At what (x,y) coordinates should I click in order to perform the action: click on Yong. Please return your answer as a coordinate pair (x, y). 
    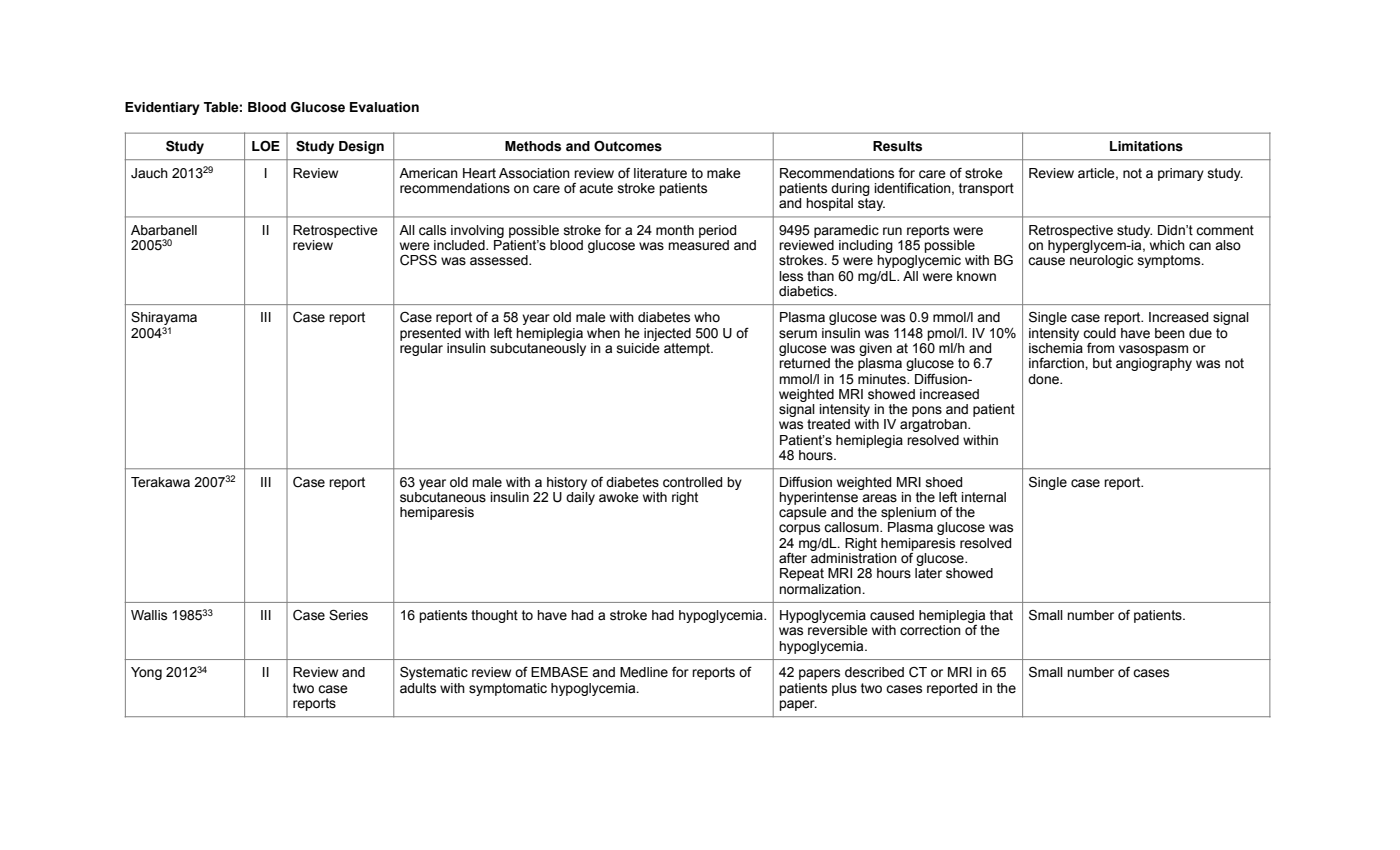
    Looking at the image, I should click on (146, 673).
